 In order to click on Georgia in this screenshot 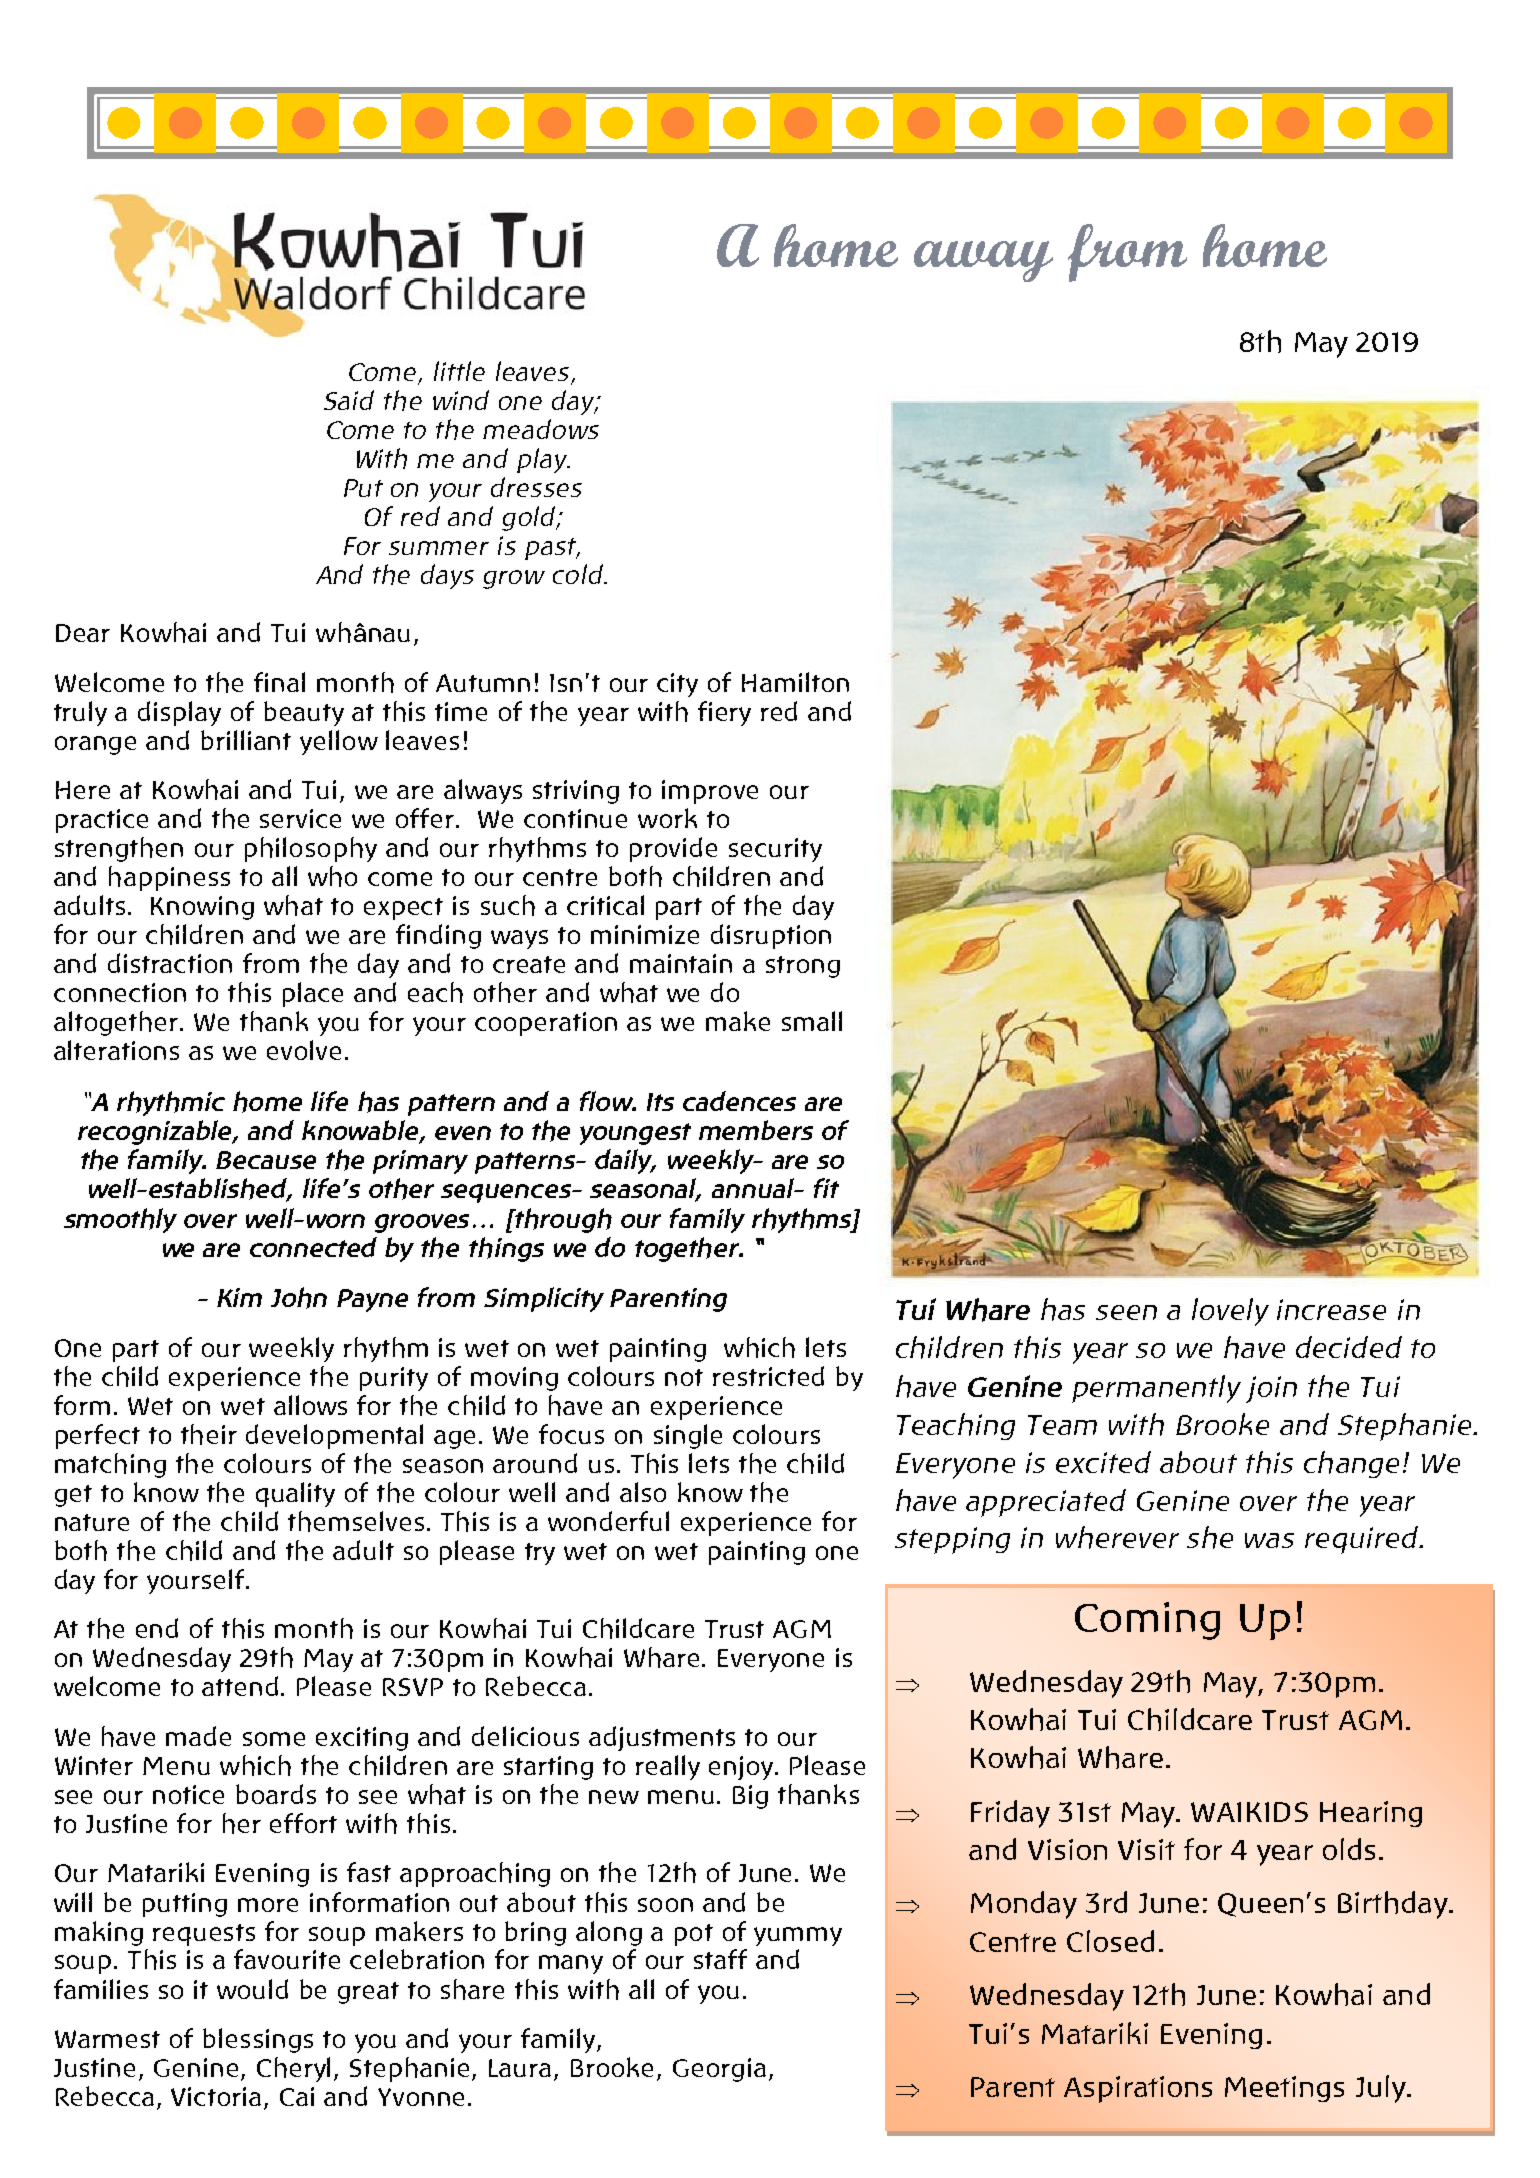, I will do `click(719, 2070)`.
